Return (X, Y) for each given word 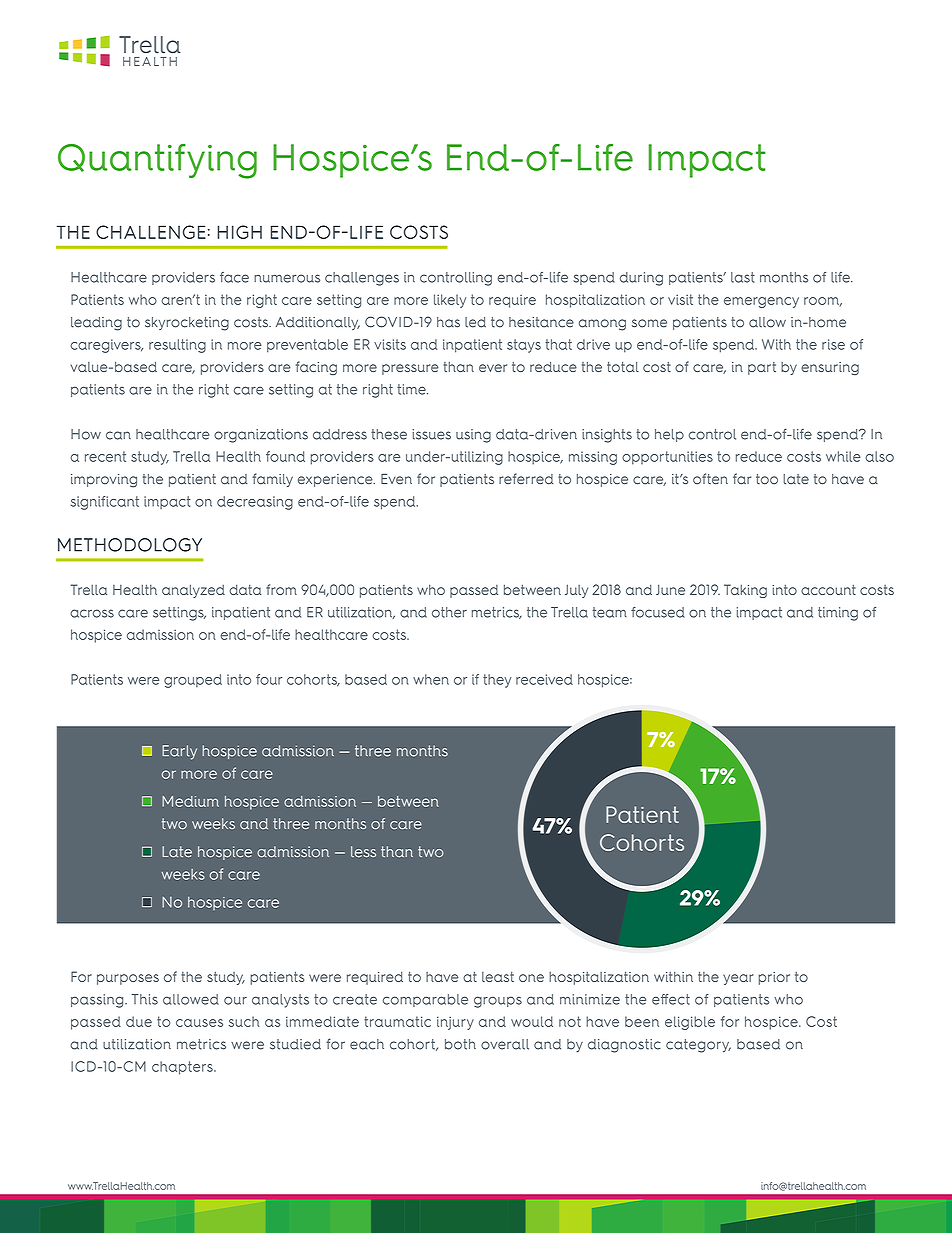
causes (199, 1023)
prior (774, 978)
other (449, 612)
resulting (177, 346)
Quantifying (157, 161)
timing (838, 614)
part (762, 368)
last (743, 277)
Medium (190, 801)
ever (493, 368)
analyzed (193, 591)
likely (450, 301)
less (363, 851)
